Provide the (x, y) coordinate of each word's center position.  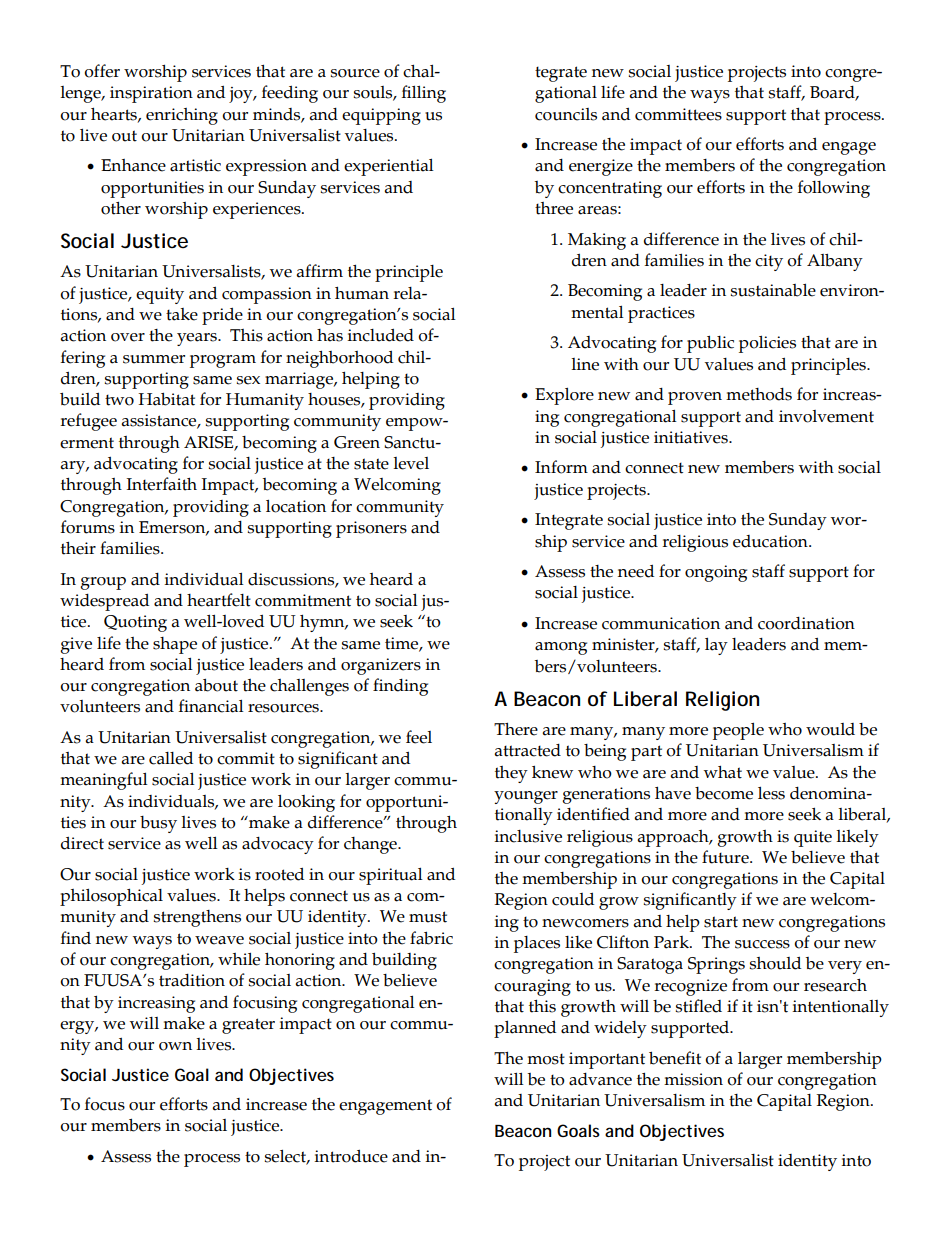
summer (154, 359)
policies (767, 344)
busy (158, 824)
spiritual (391, 876)
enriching (182, 116)
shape (175, 645)
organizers (381, 666)
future (726, 857)
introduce (351, 1156)
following (834, 189)
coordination (806, 623)
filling (424, 94)
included (380, 335)
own (175, 1046)
